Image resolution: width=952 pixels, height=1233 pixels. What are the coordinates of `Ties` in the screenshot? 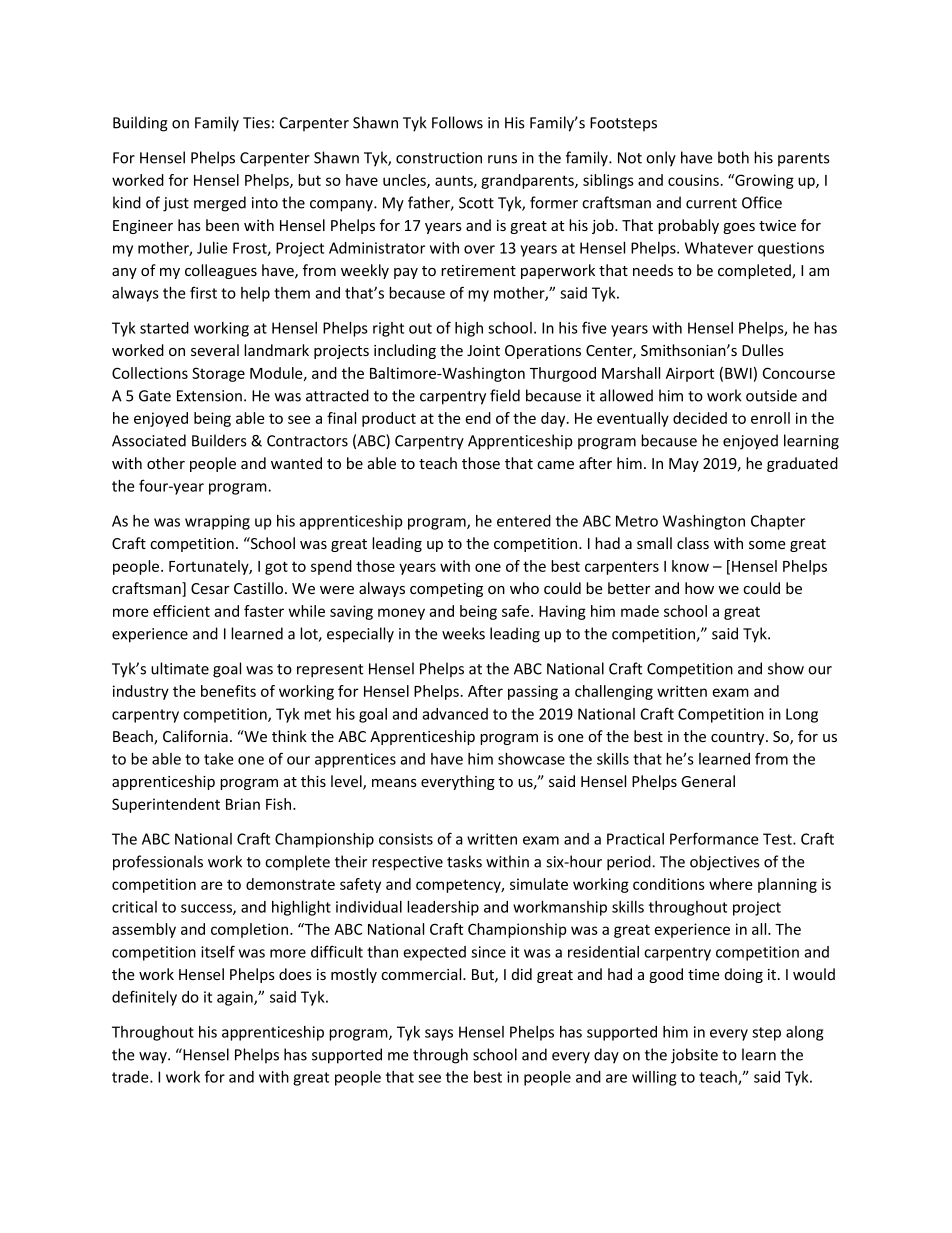 It's located at (256, 123).
